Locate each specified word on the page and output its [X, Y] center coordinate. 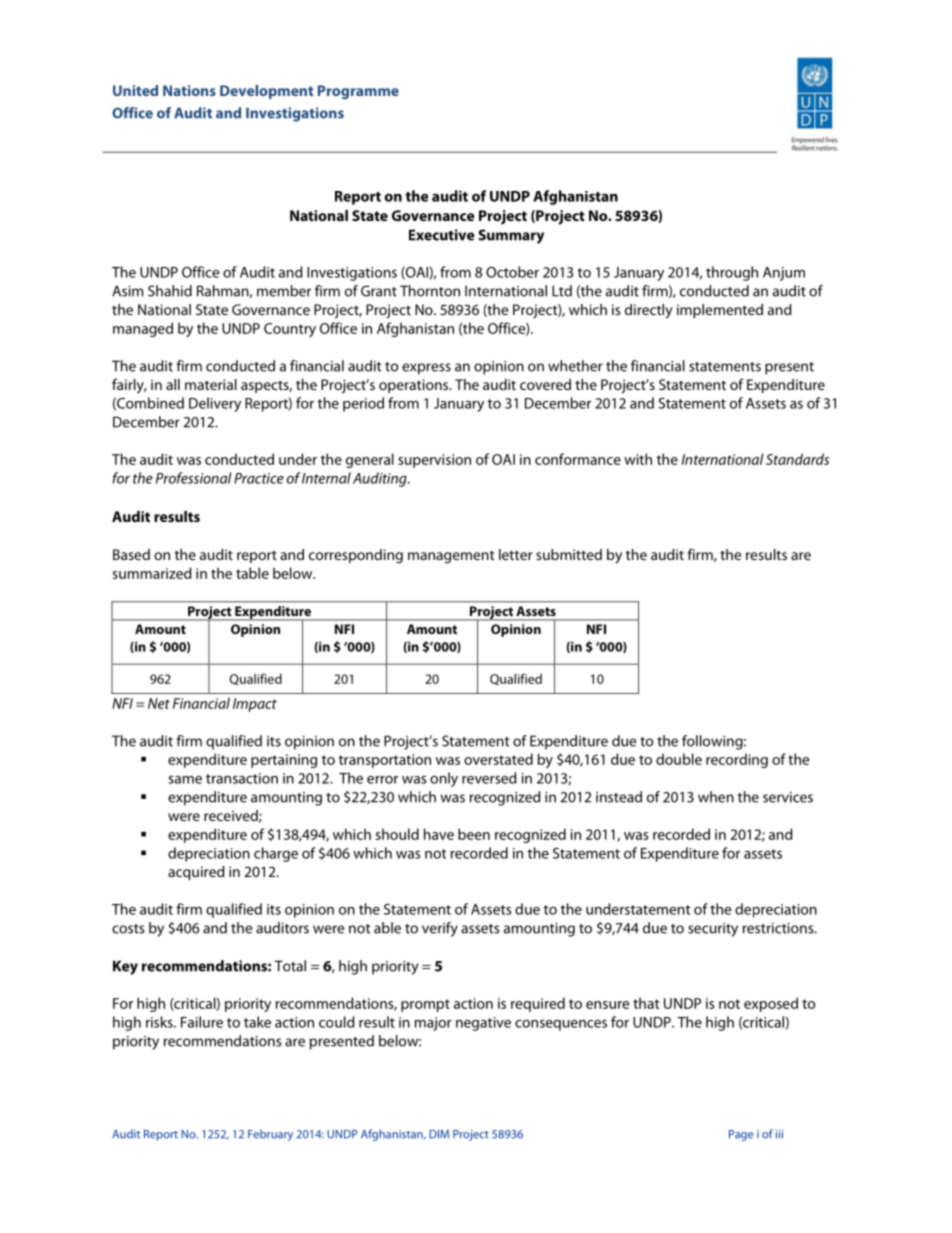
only [444, 779]
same [185, 780]
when [716, 797]
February [270, 1135]
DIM [439, 1134]
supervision [434, 461]
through [732, 273]
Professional [193, 478]
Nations [189, 90]
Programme [358, 92]
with [638, 459]
